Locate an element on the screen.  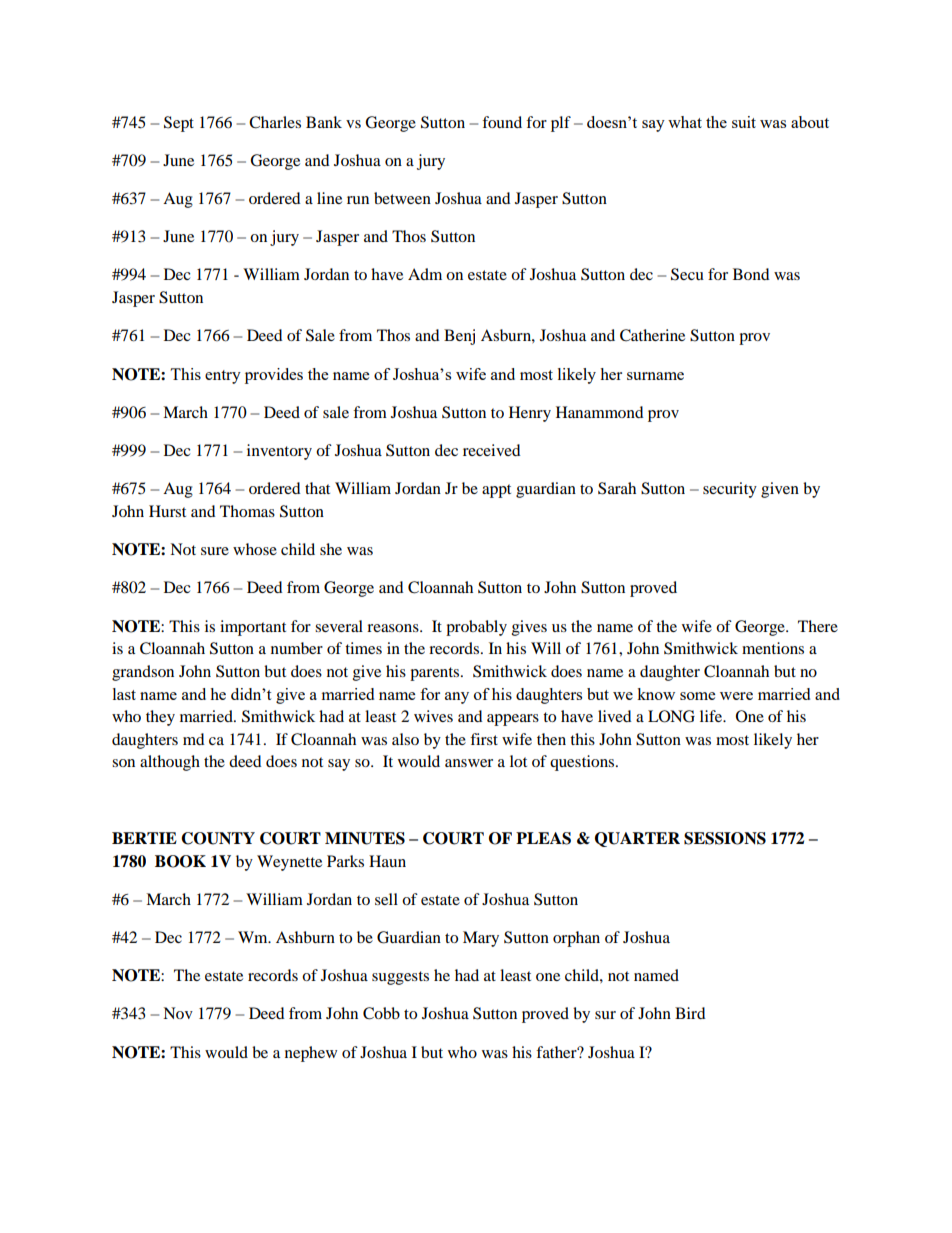
Nov is located at coordinates (178, 1013).
